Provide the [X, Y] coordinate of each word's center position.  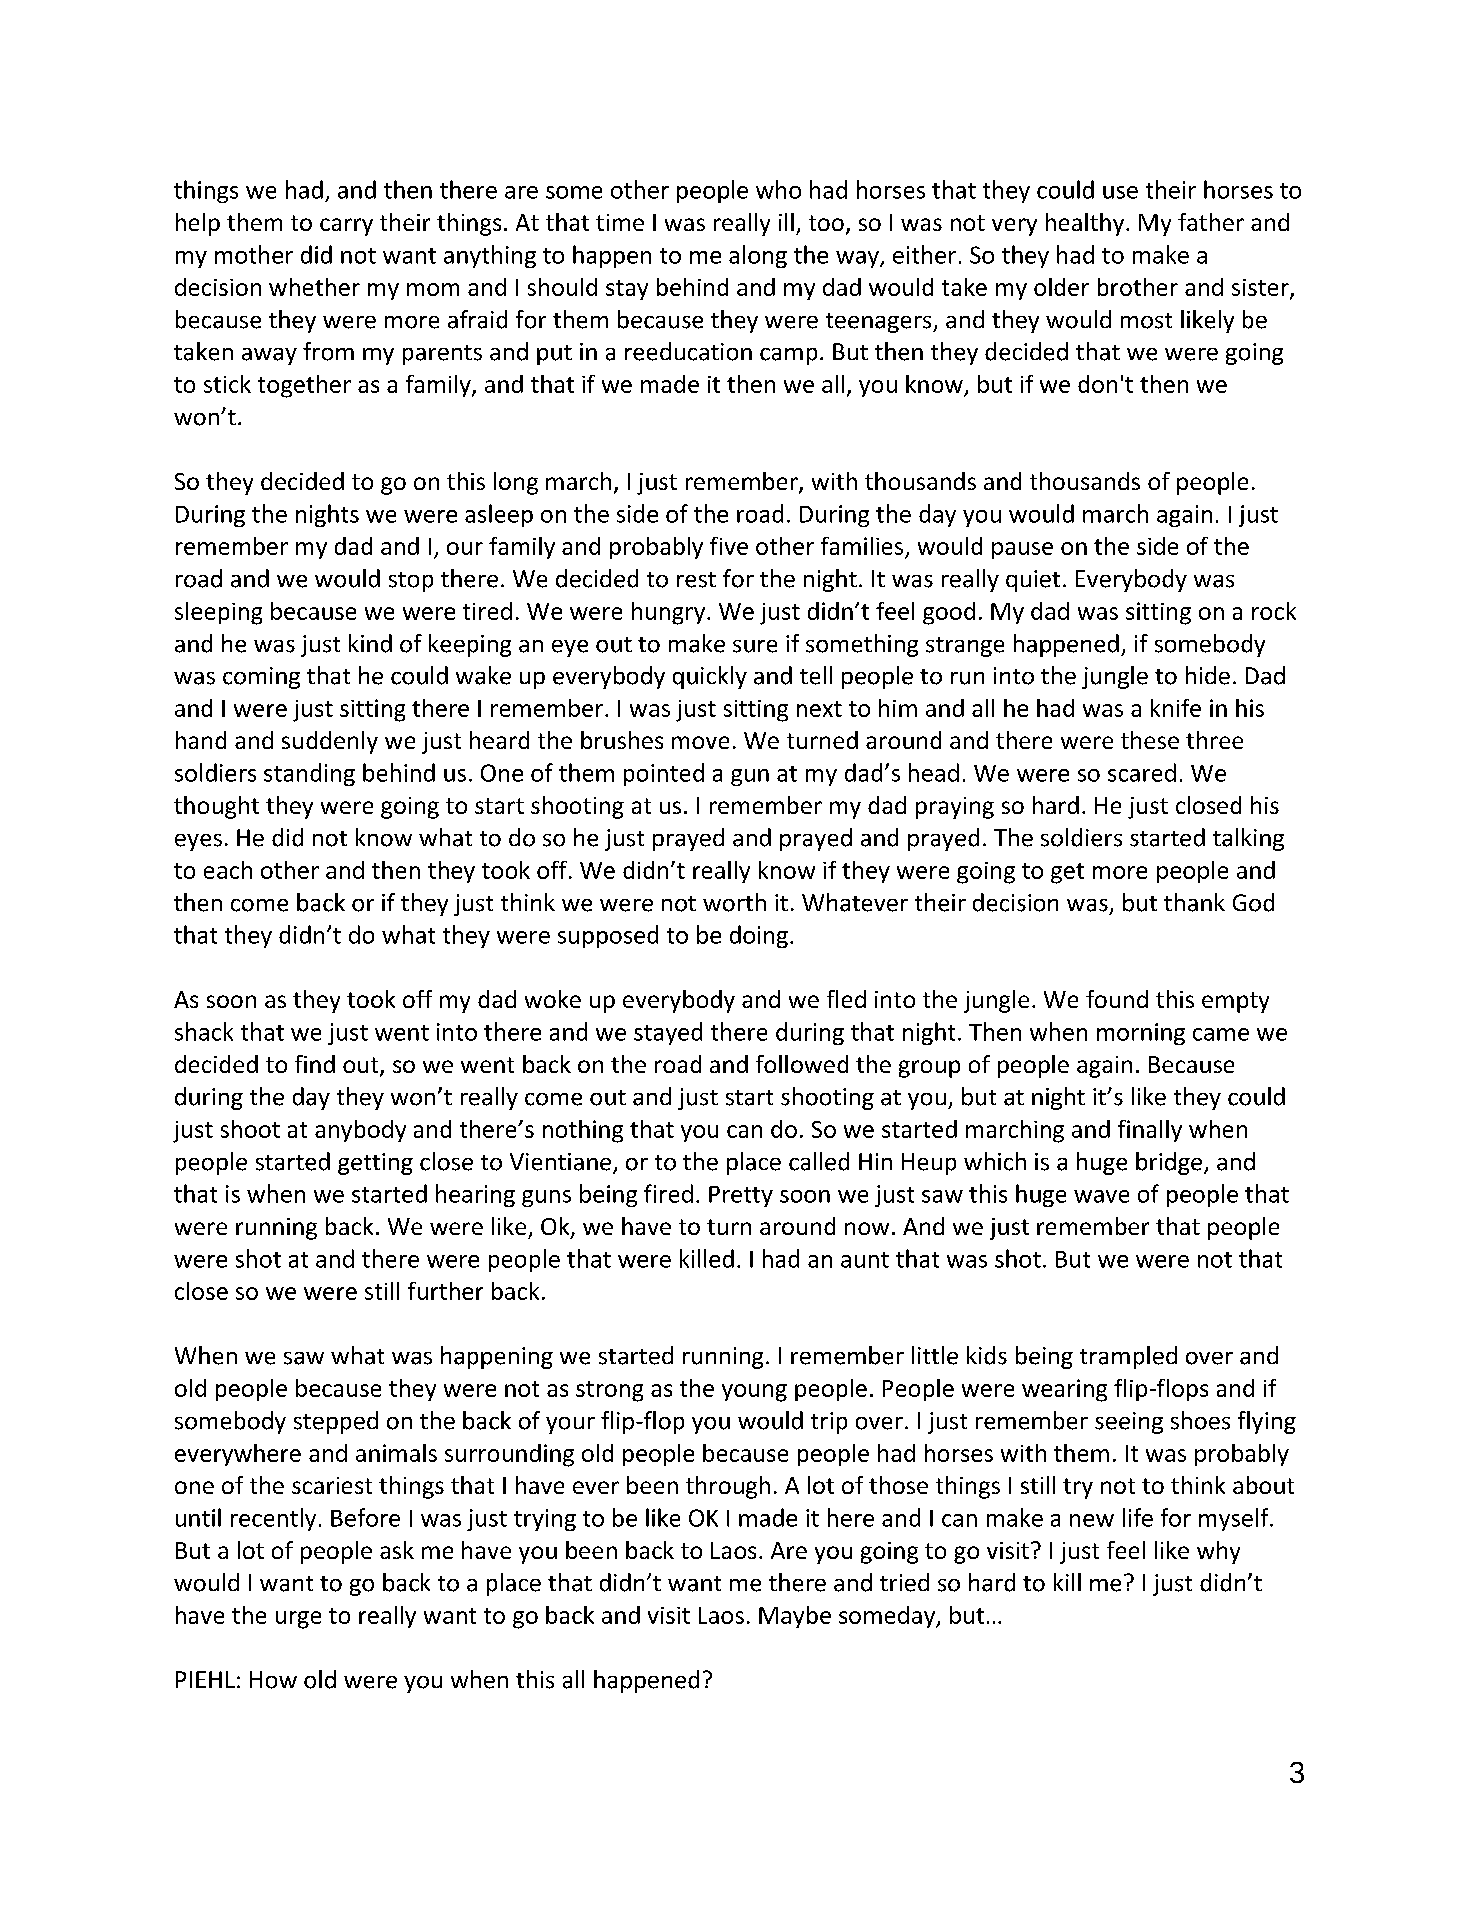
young [754, 1393]
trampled [1128, 1357]
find [315, 1064]
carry [346, 227]
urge [298, 1620]
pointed [664, 774]
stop [411, 582]
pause [1022, 550]
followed [802, 1064]
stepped [336, 1422]
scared [1142, 772]
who [778, 189]
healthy [1086, 224]
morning [1141, 1034]
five [729, 546]
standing [309, 774]
